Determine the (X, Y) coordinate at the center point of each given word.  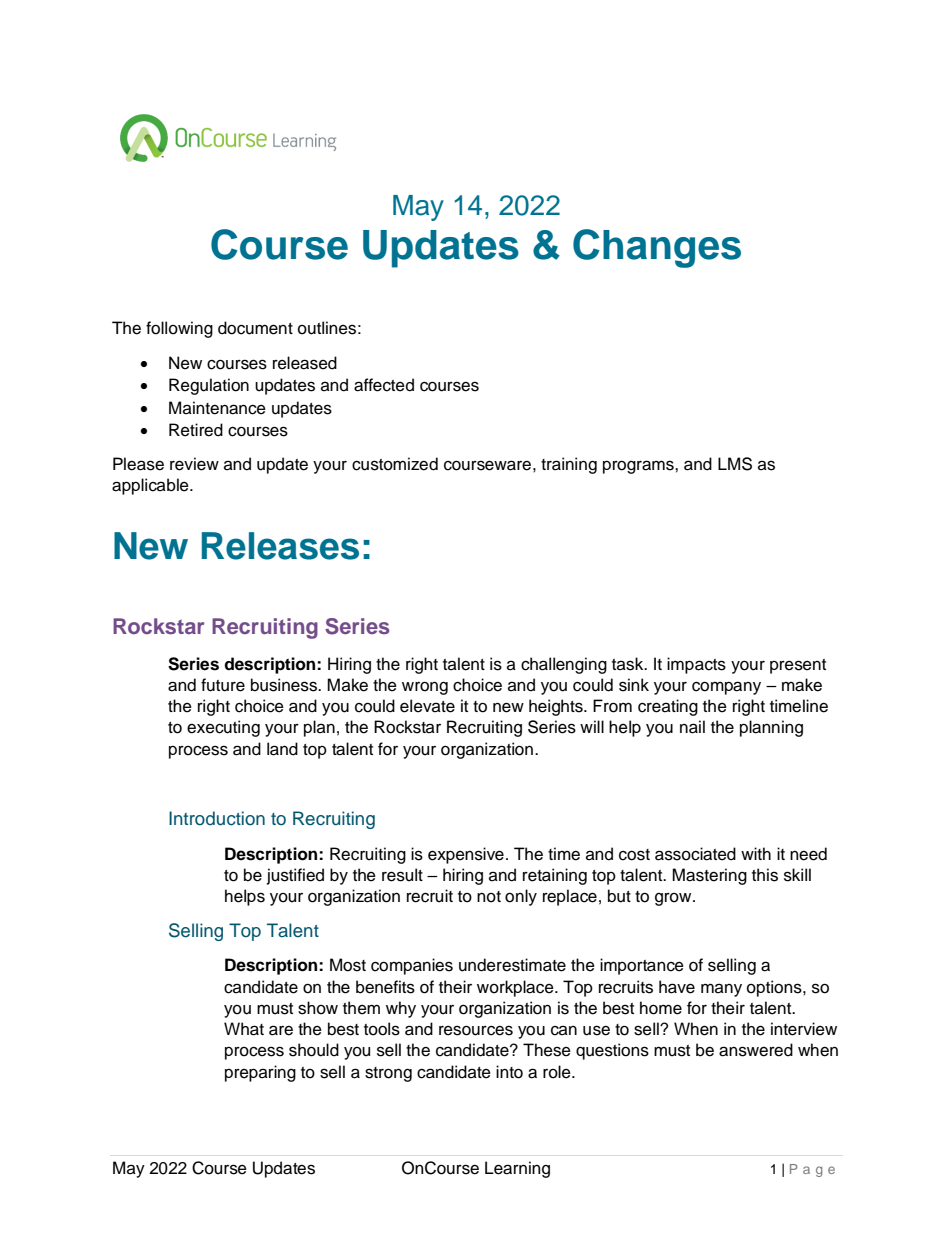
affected (384, 385)
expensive (466, 855)
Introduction (217, 818)
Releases (280, 546)
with (756, 853)
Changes (657, 248)
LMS (735, 464)
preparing (260, 1073)
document (255, 328)
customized (395, 464)
